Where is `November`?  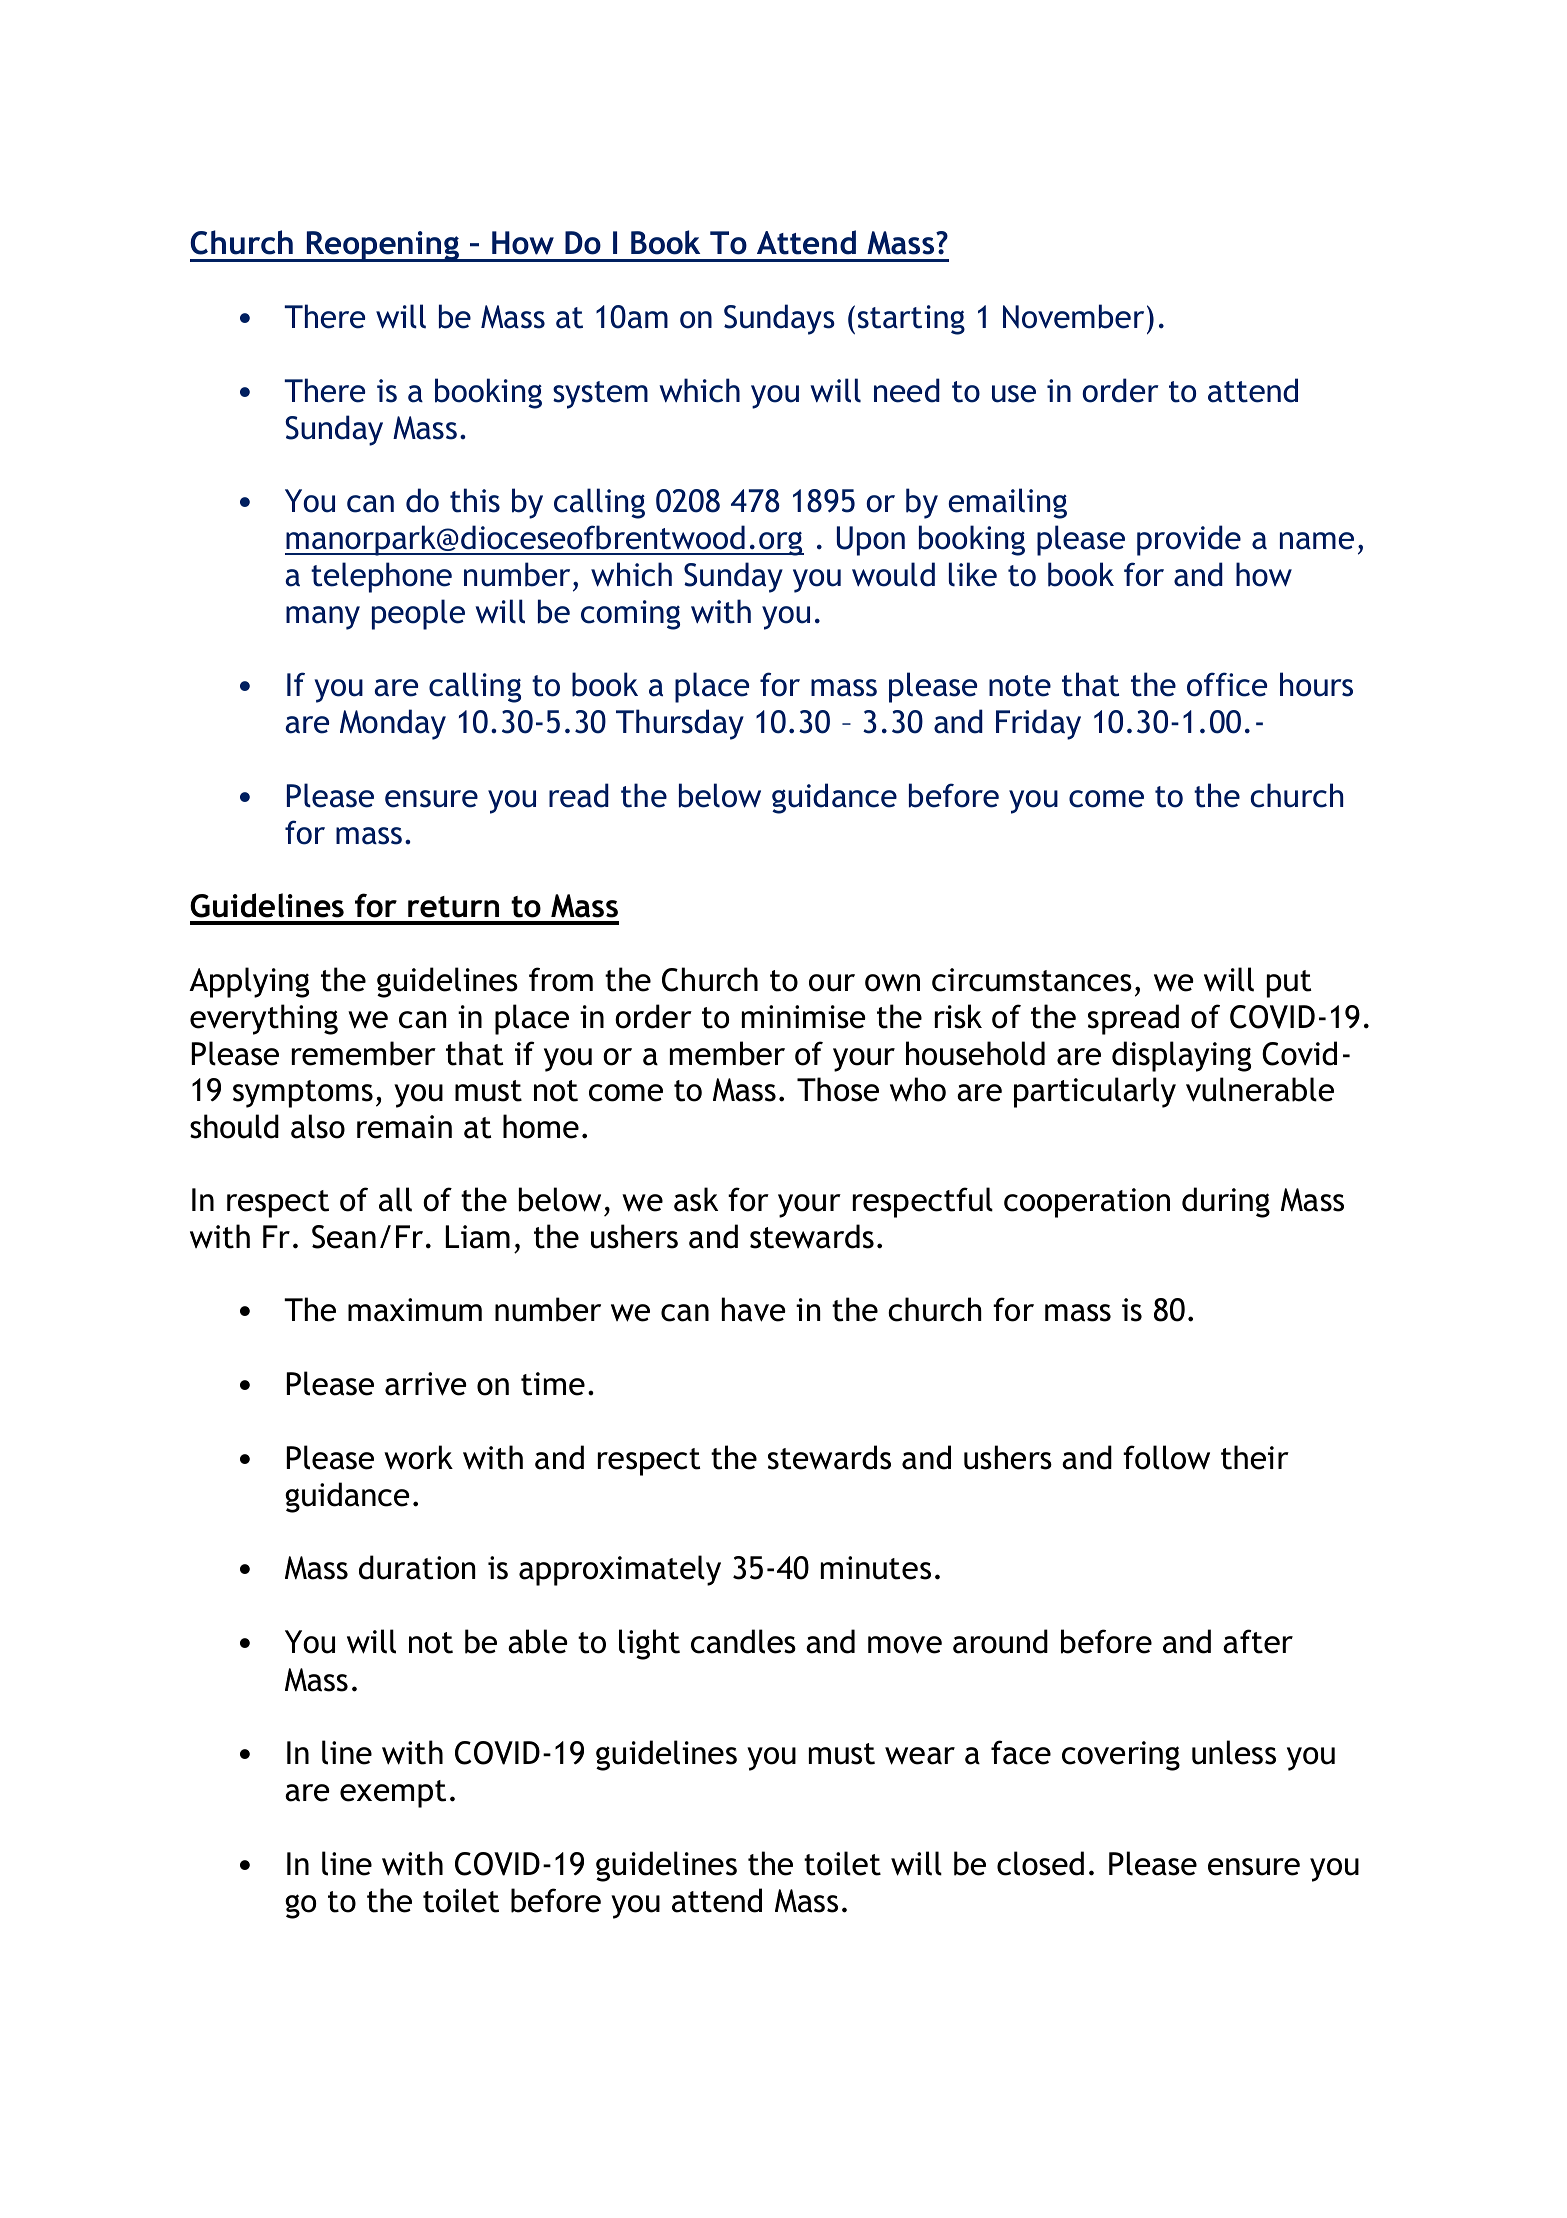 November is located at coordinates (1073, 316).
